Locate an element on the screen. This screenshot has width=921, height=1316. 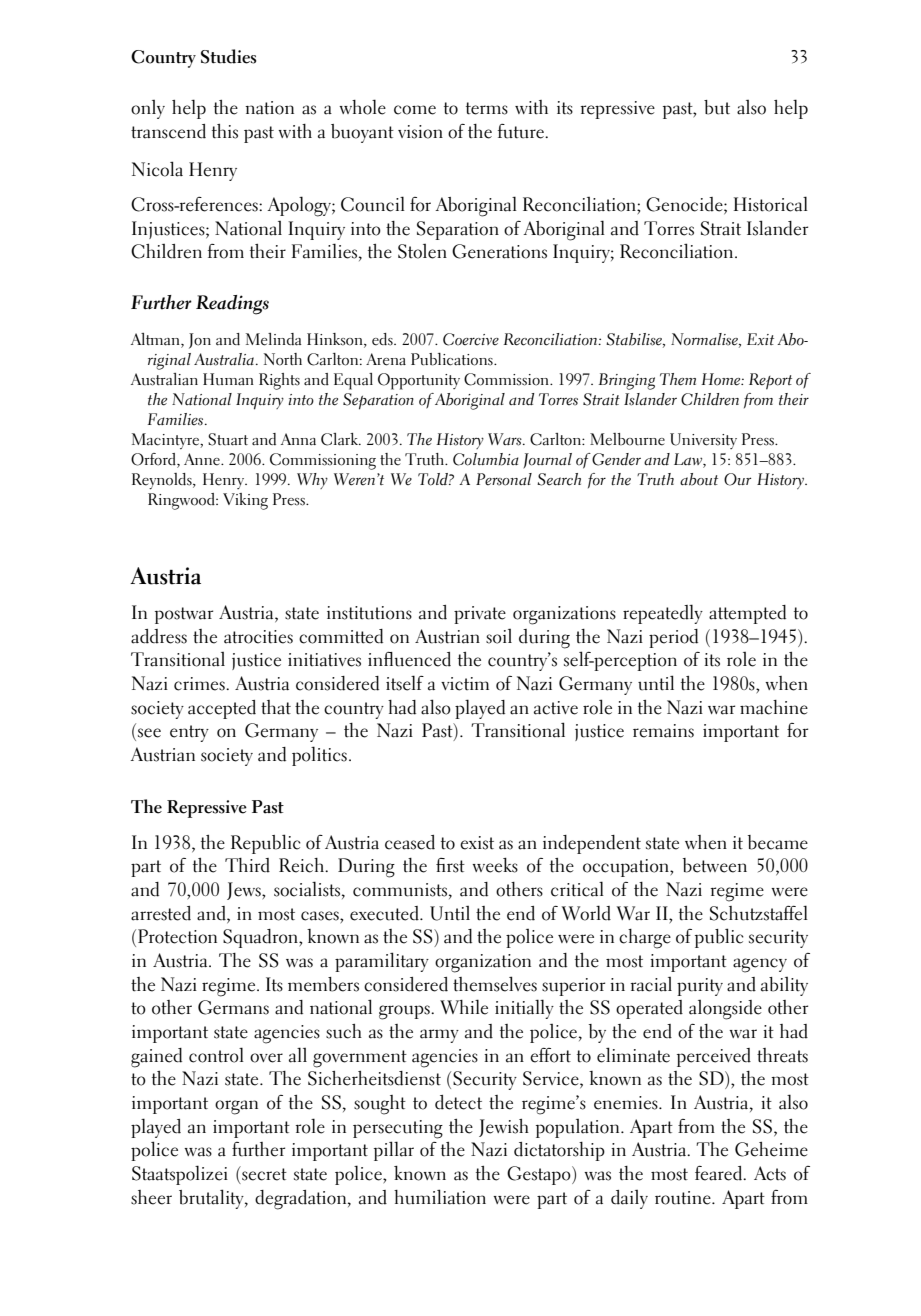
between is located at coordinates (715, 865).
